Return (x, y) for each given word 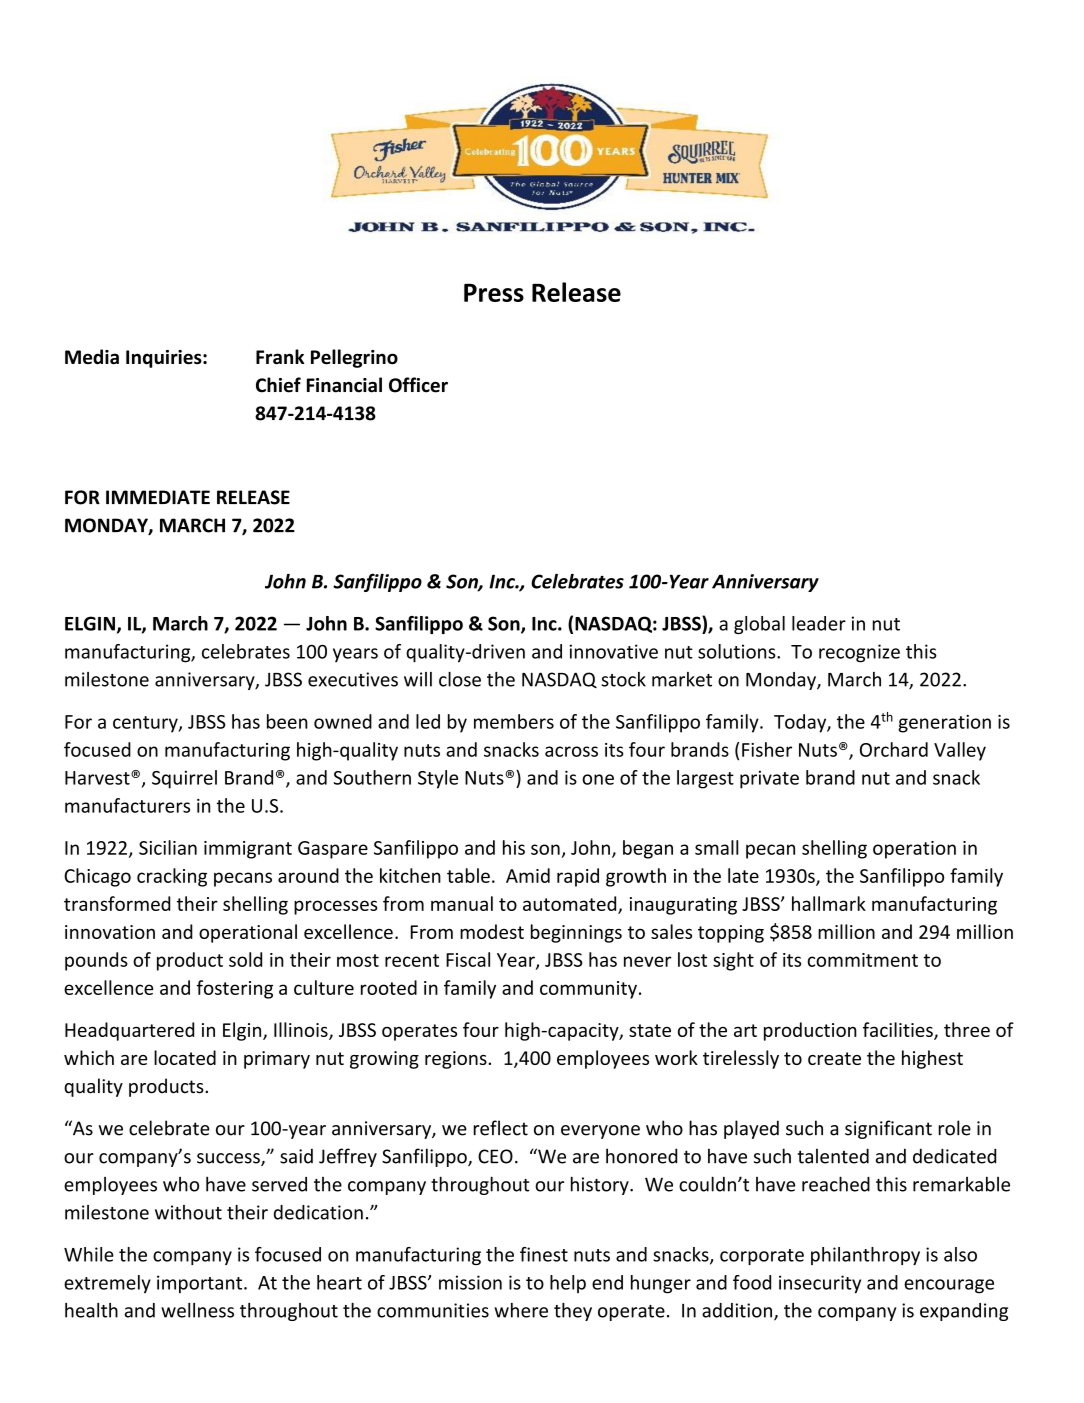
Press (494, 293)
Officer (418, 385)
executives (353, 679)
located (185, 1057)
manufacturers (127, 805)
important (201, 1284)
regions (457, 1060)
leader (819, 623)
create (834, 1058)
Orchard (894, 749)
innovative (613, 651)
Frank (280, 357)
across (571, 751)
